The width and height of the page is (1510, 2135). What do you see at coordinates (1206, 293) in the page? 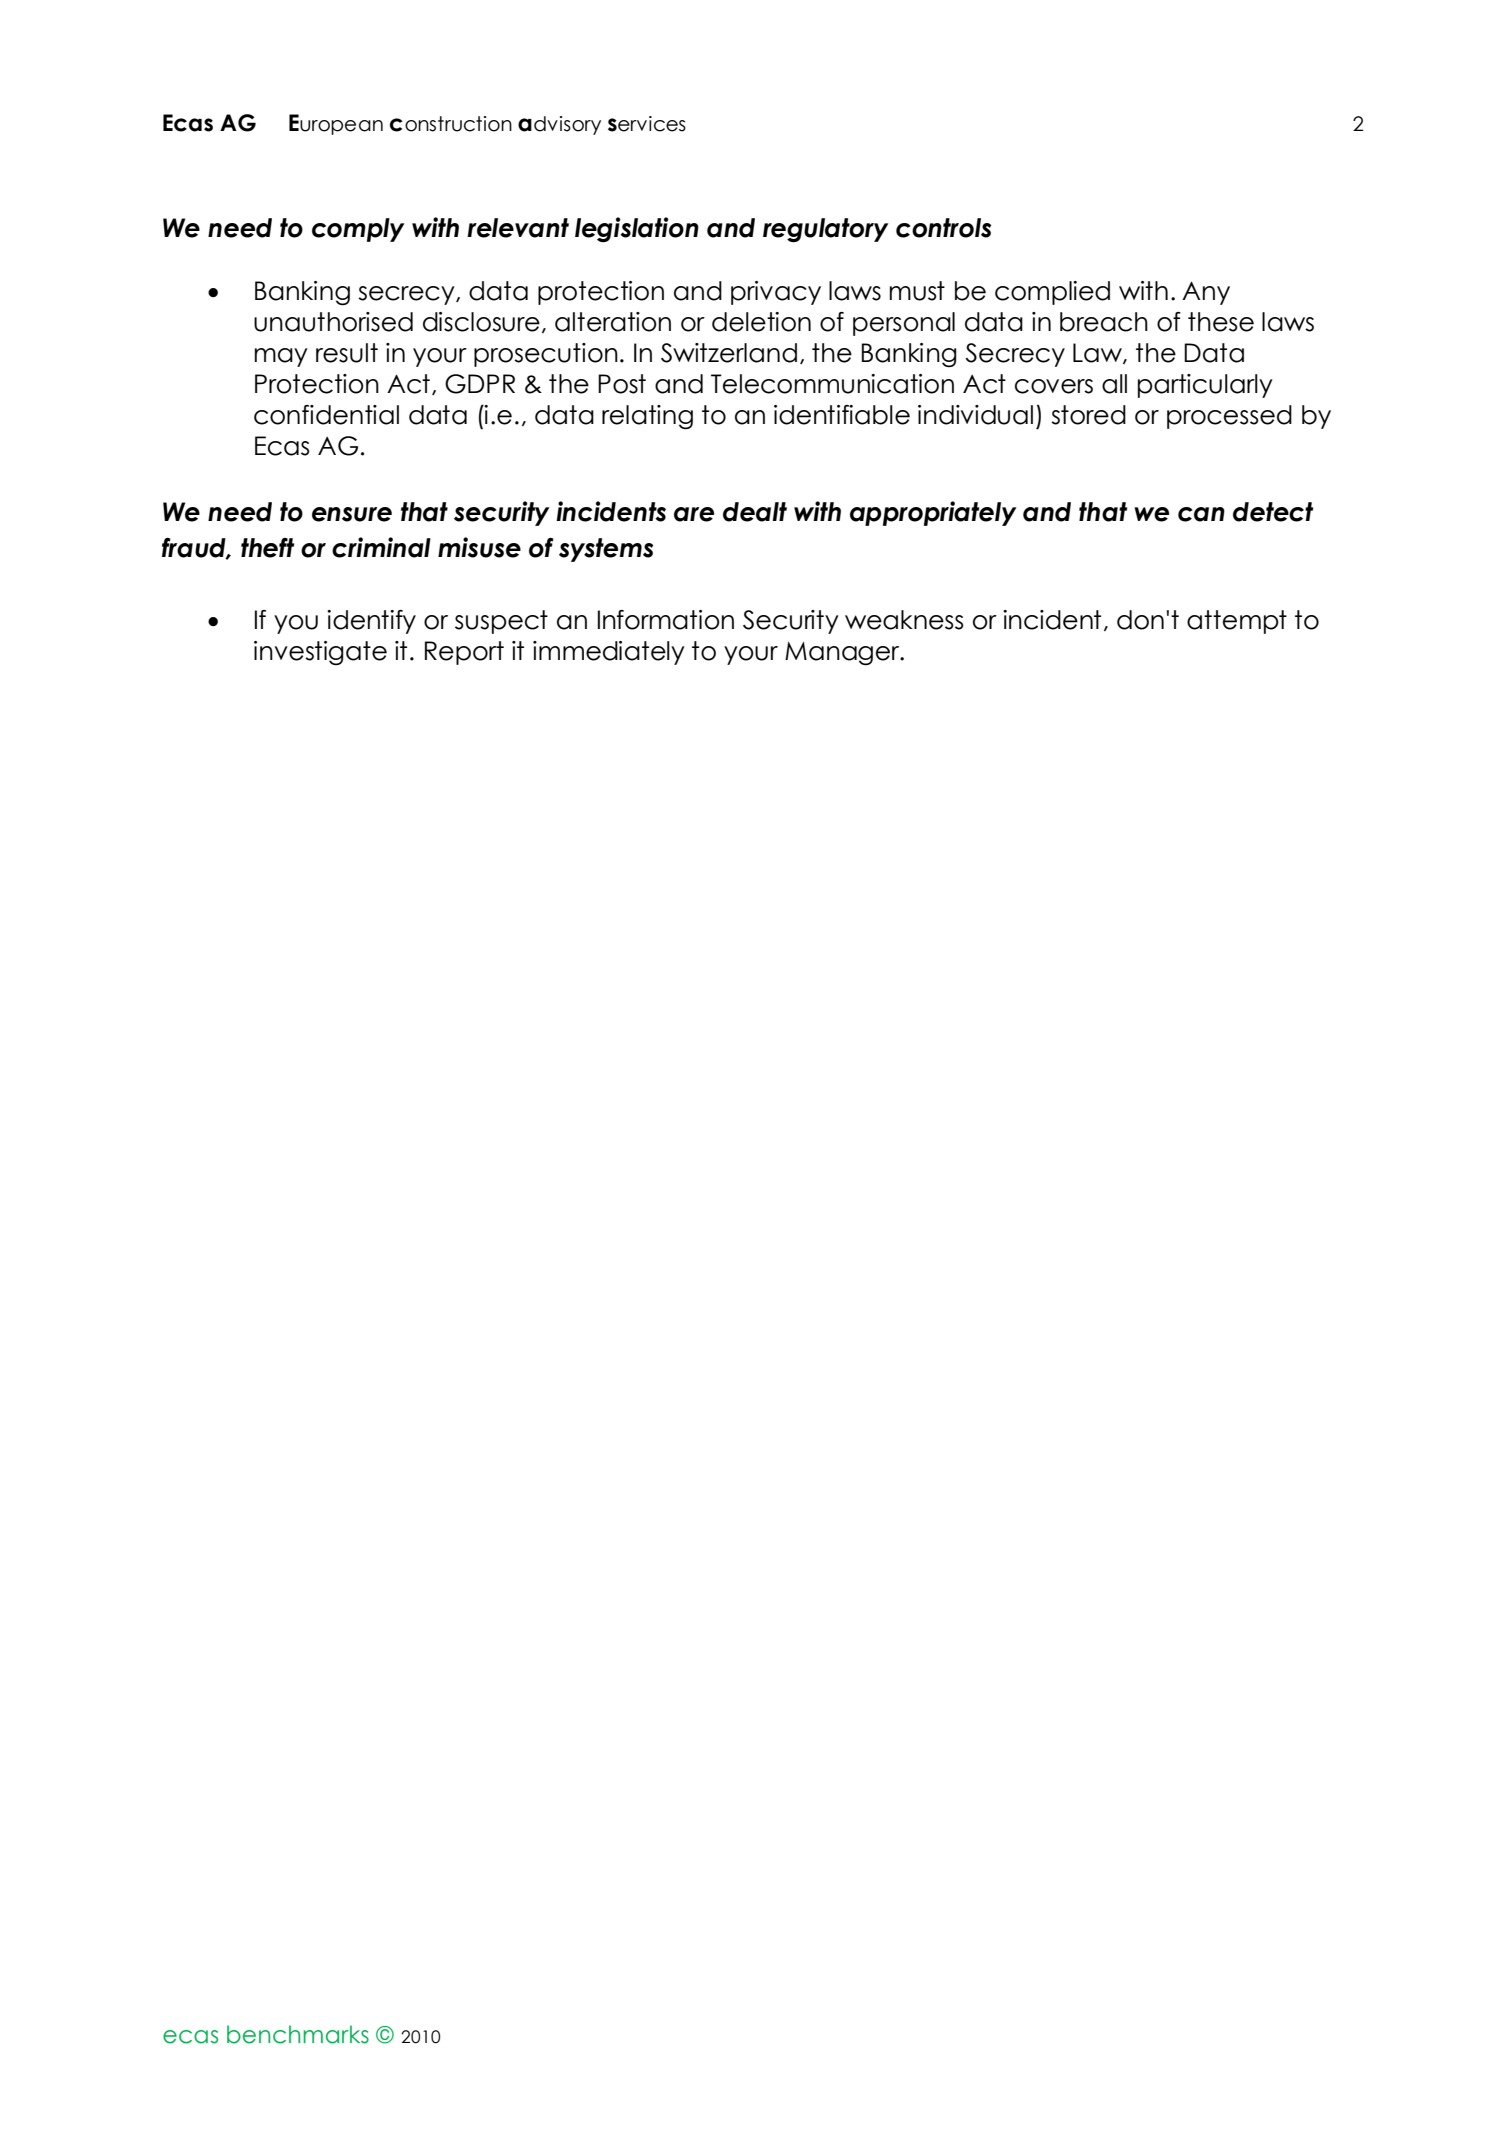
I see `Any` at bounding box center [1206, 293].
